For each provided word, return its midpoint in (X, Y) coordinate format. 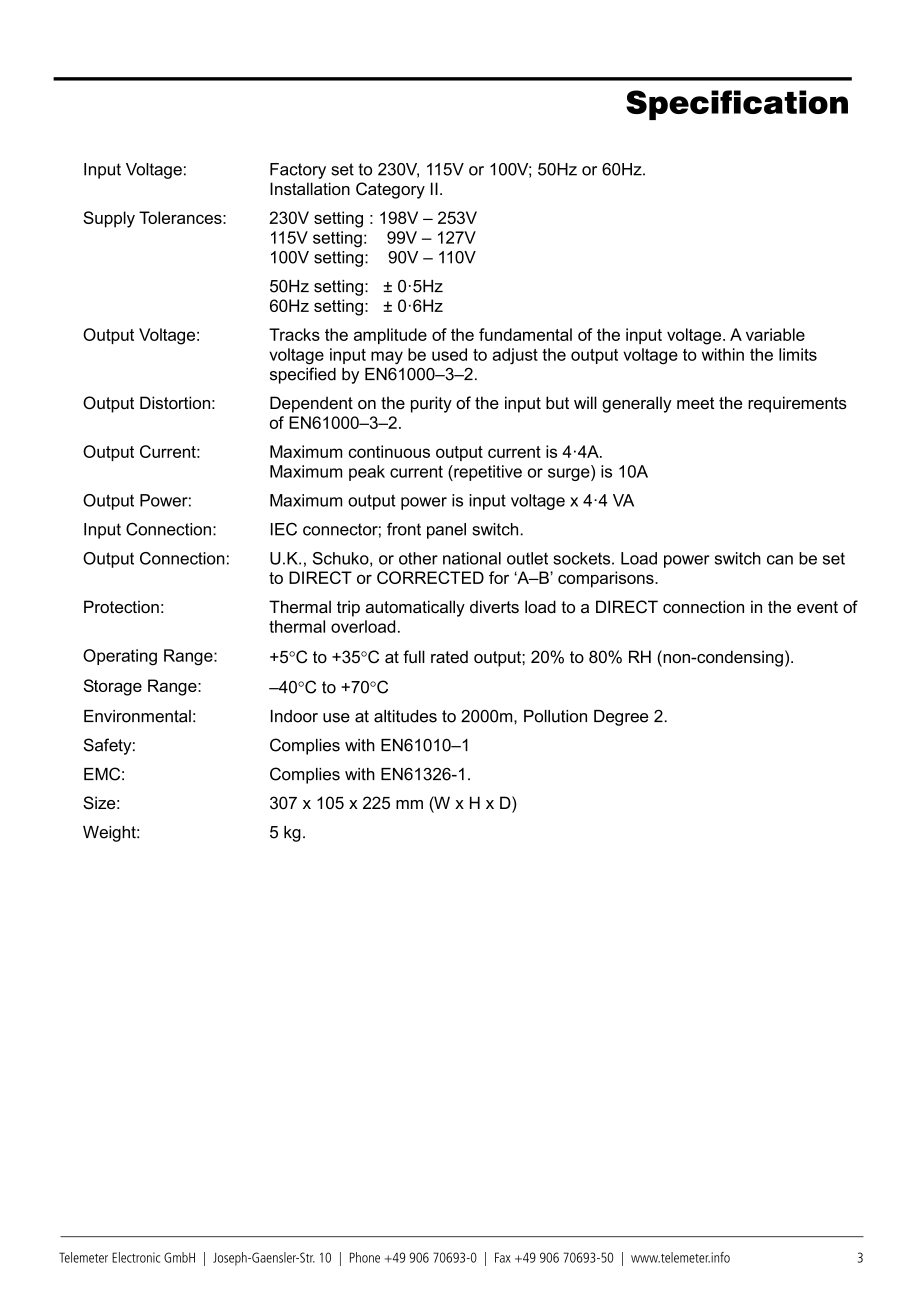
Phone (365, 1257)
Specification (737, 105)
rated (449, 656)
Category (390, 190)
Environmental (137, 716)
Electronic (136, 1257)
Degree (621, 718)
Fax (503, 1257)
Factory (298, 171)
